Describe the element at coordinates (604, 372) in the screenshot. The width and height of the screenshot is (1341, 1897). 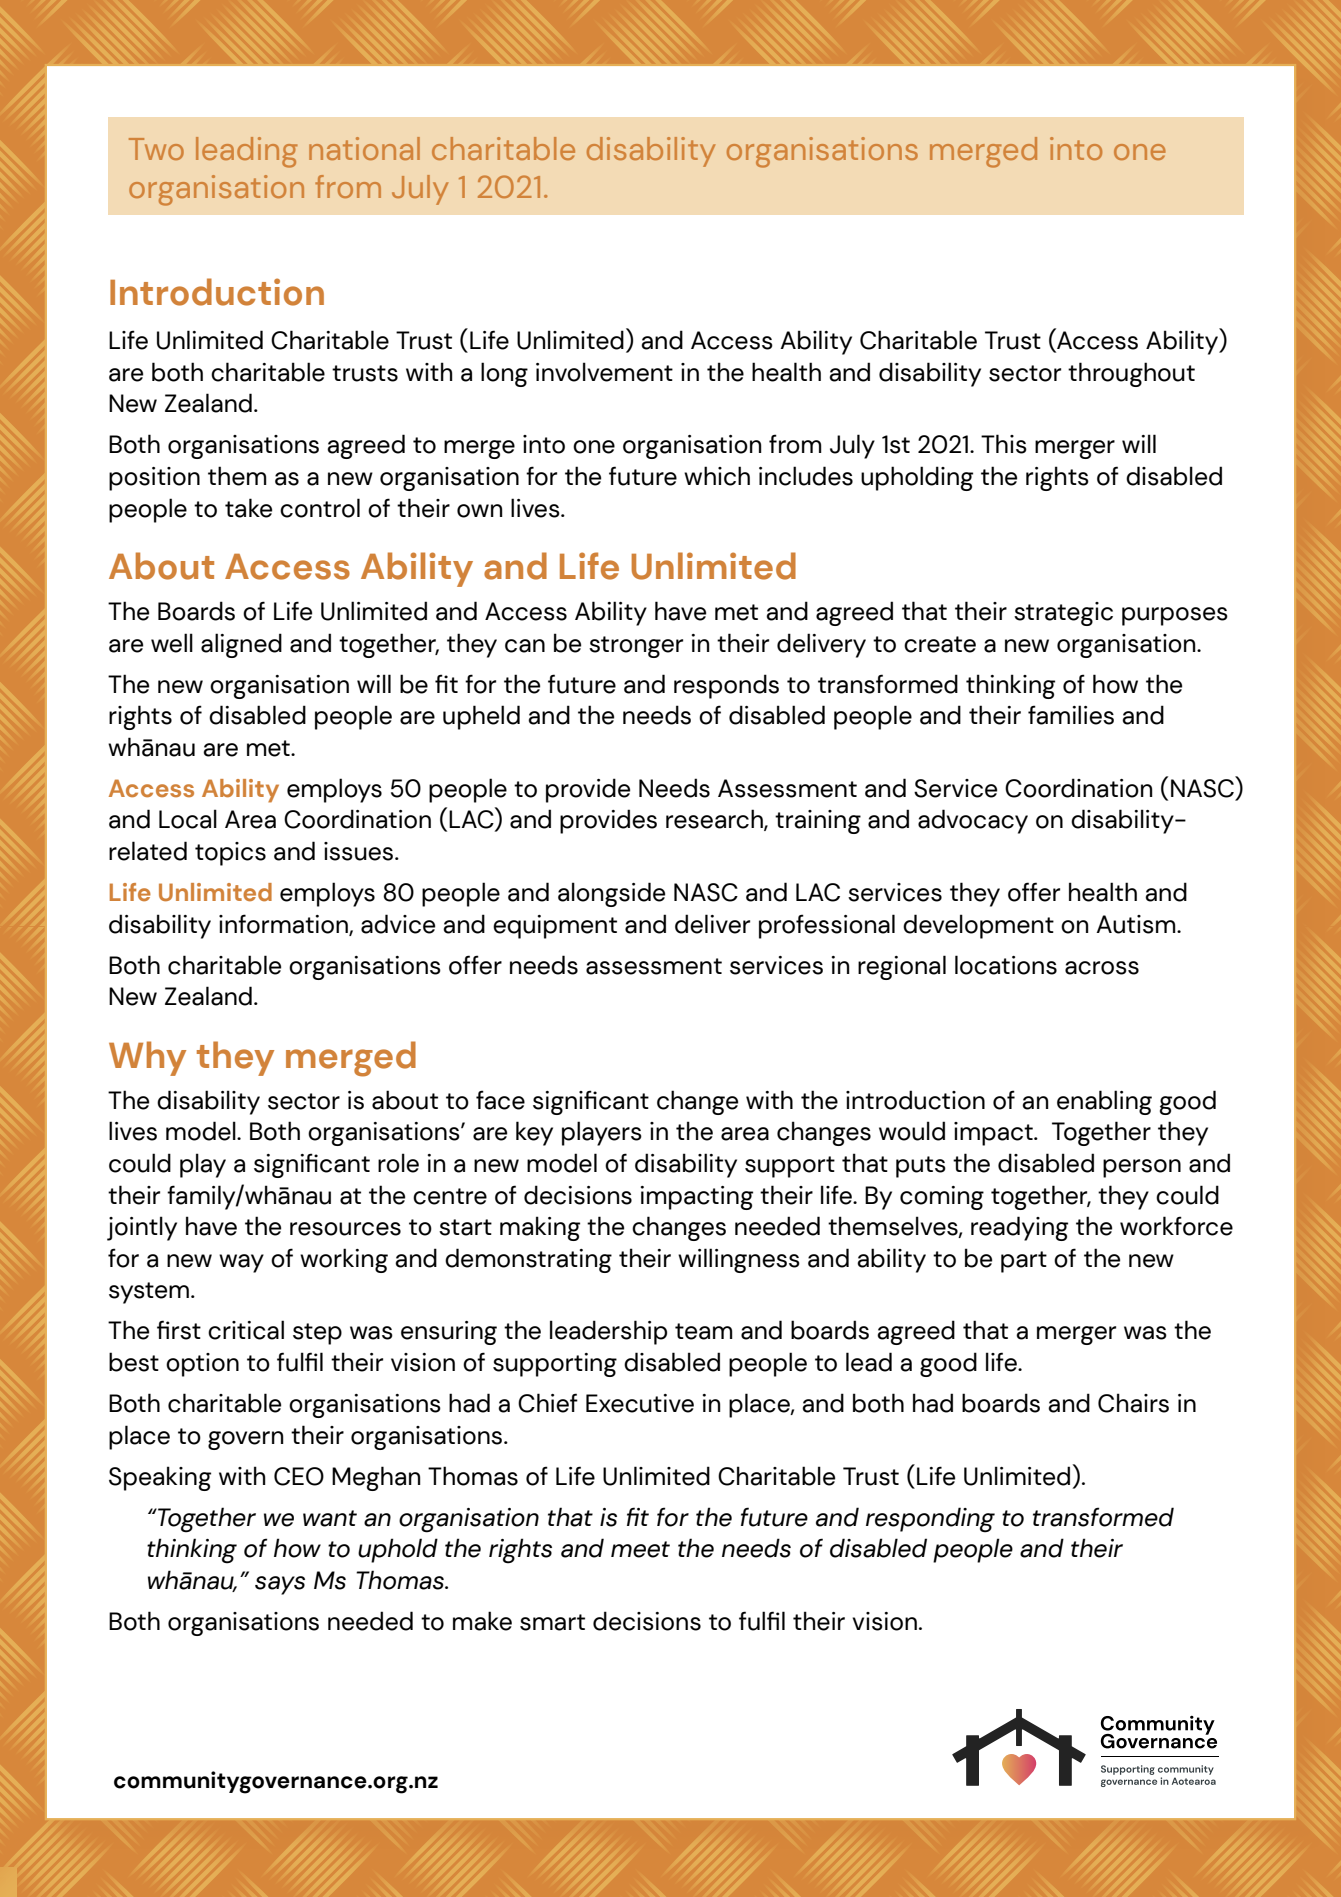
I see `involvement` at that location.
